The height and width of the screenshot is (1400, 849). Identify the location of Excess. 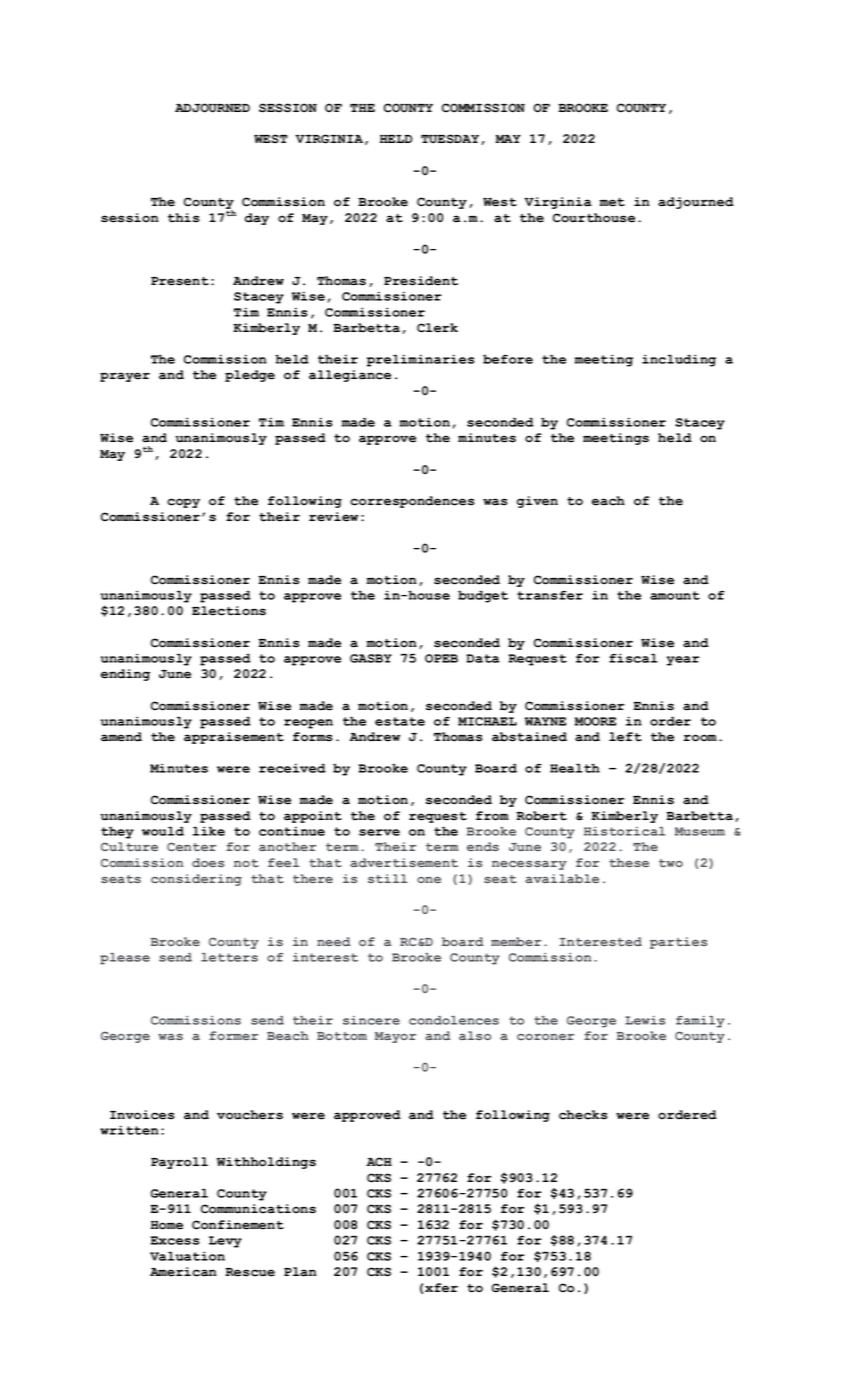
(175, 1240).
